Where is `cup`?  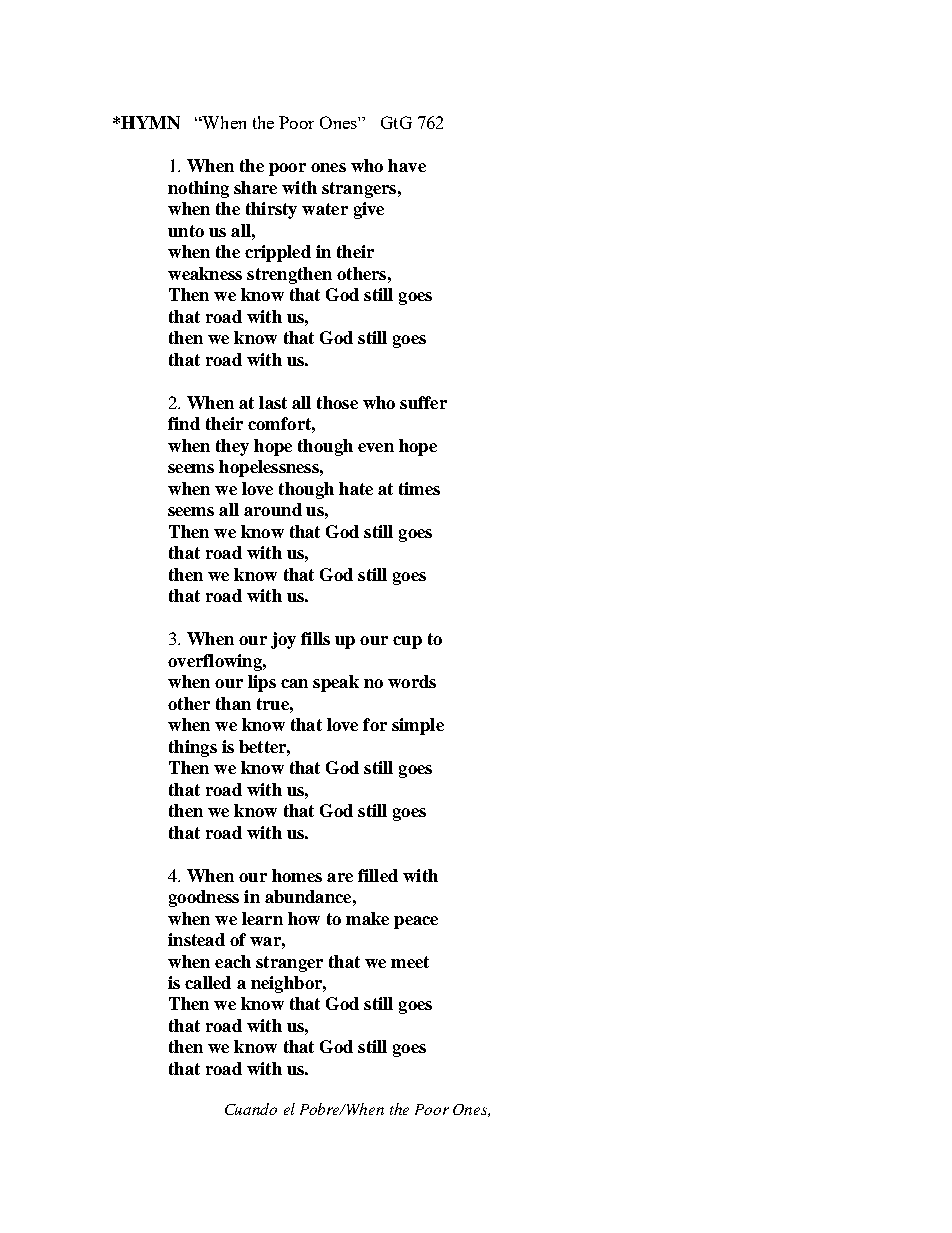 cup is located at coordinates (407, 642).
